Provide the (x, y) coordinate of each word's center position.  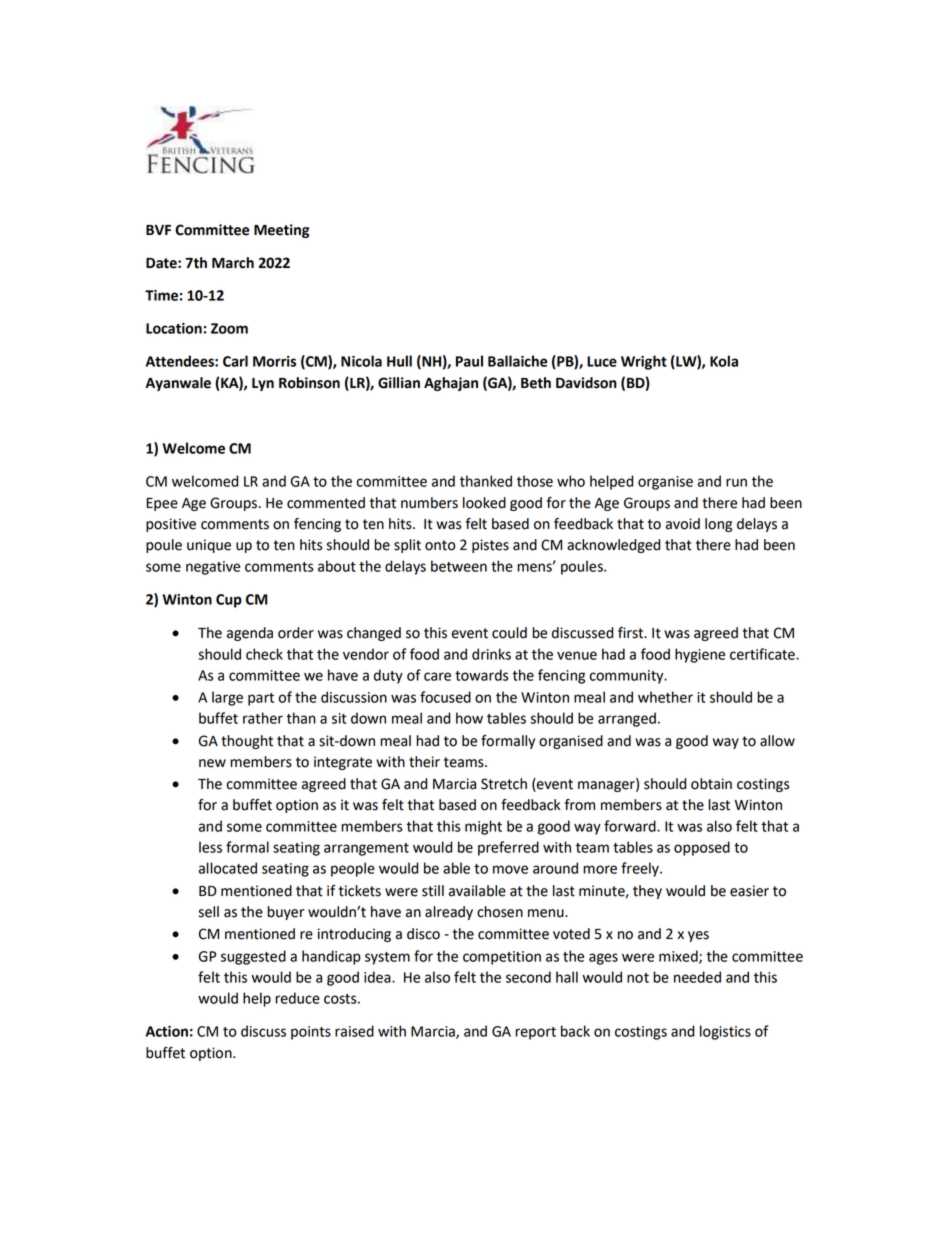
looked (484, 503)
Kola (724, 361)
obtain (711, 784)
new (212, 763)
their (424, 762)
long (718, 525)
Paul (469, 361)
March (233, 263)
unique (209, 546)
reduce (297, 998)
